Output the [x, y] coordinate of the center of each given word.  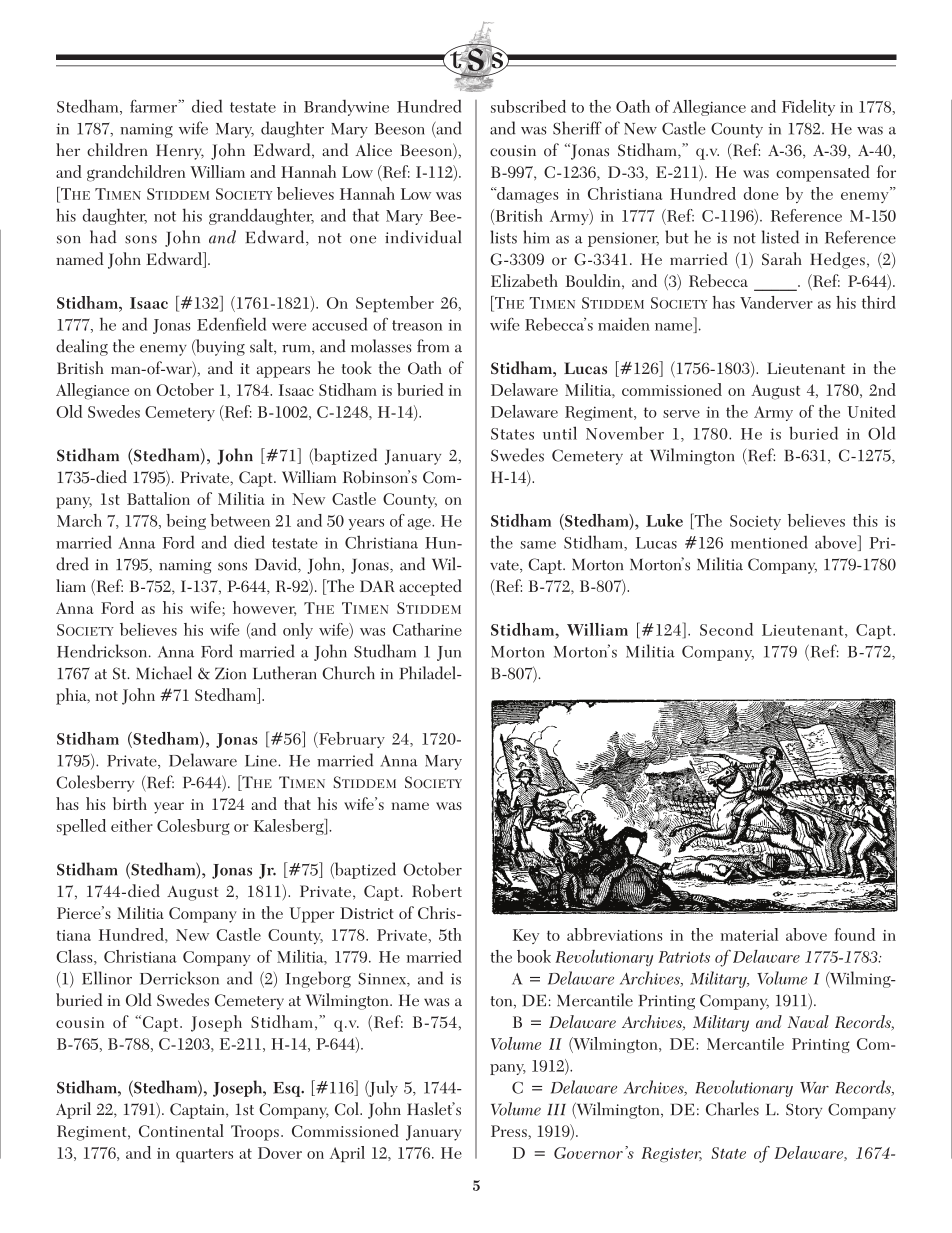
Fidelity [808, 108]
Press [510, 1131]
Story [804, 1111]
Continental [181, 1130]
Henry [180, 152]
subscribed [528, 106]
